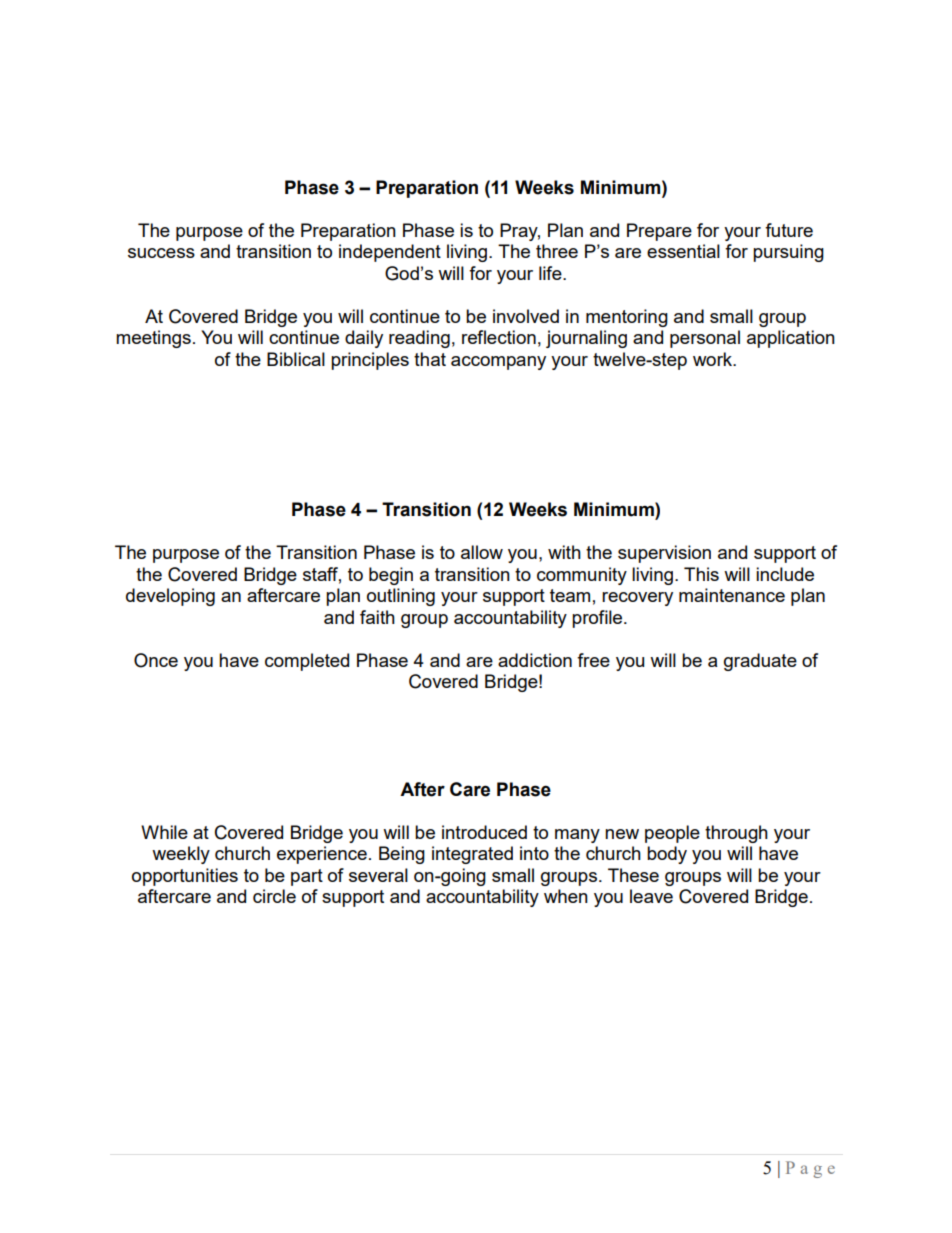 The height and width of the screenshot is (1233, 952). What do you see at coordinates (156, 660) in the screenshot?
I see `Once` at bounding box center [156, 660].
